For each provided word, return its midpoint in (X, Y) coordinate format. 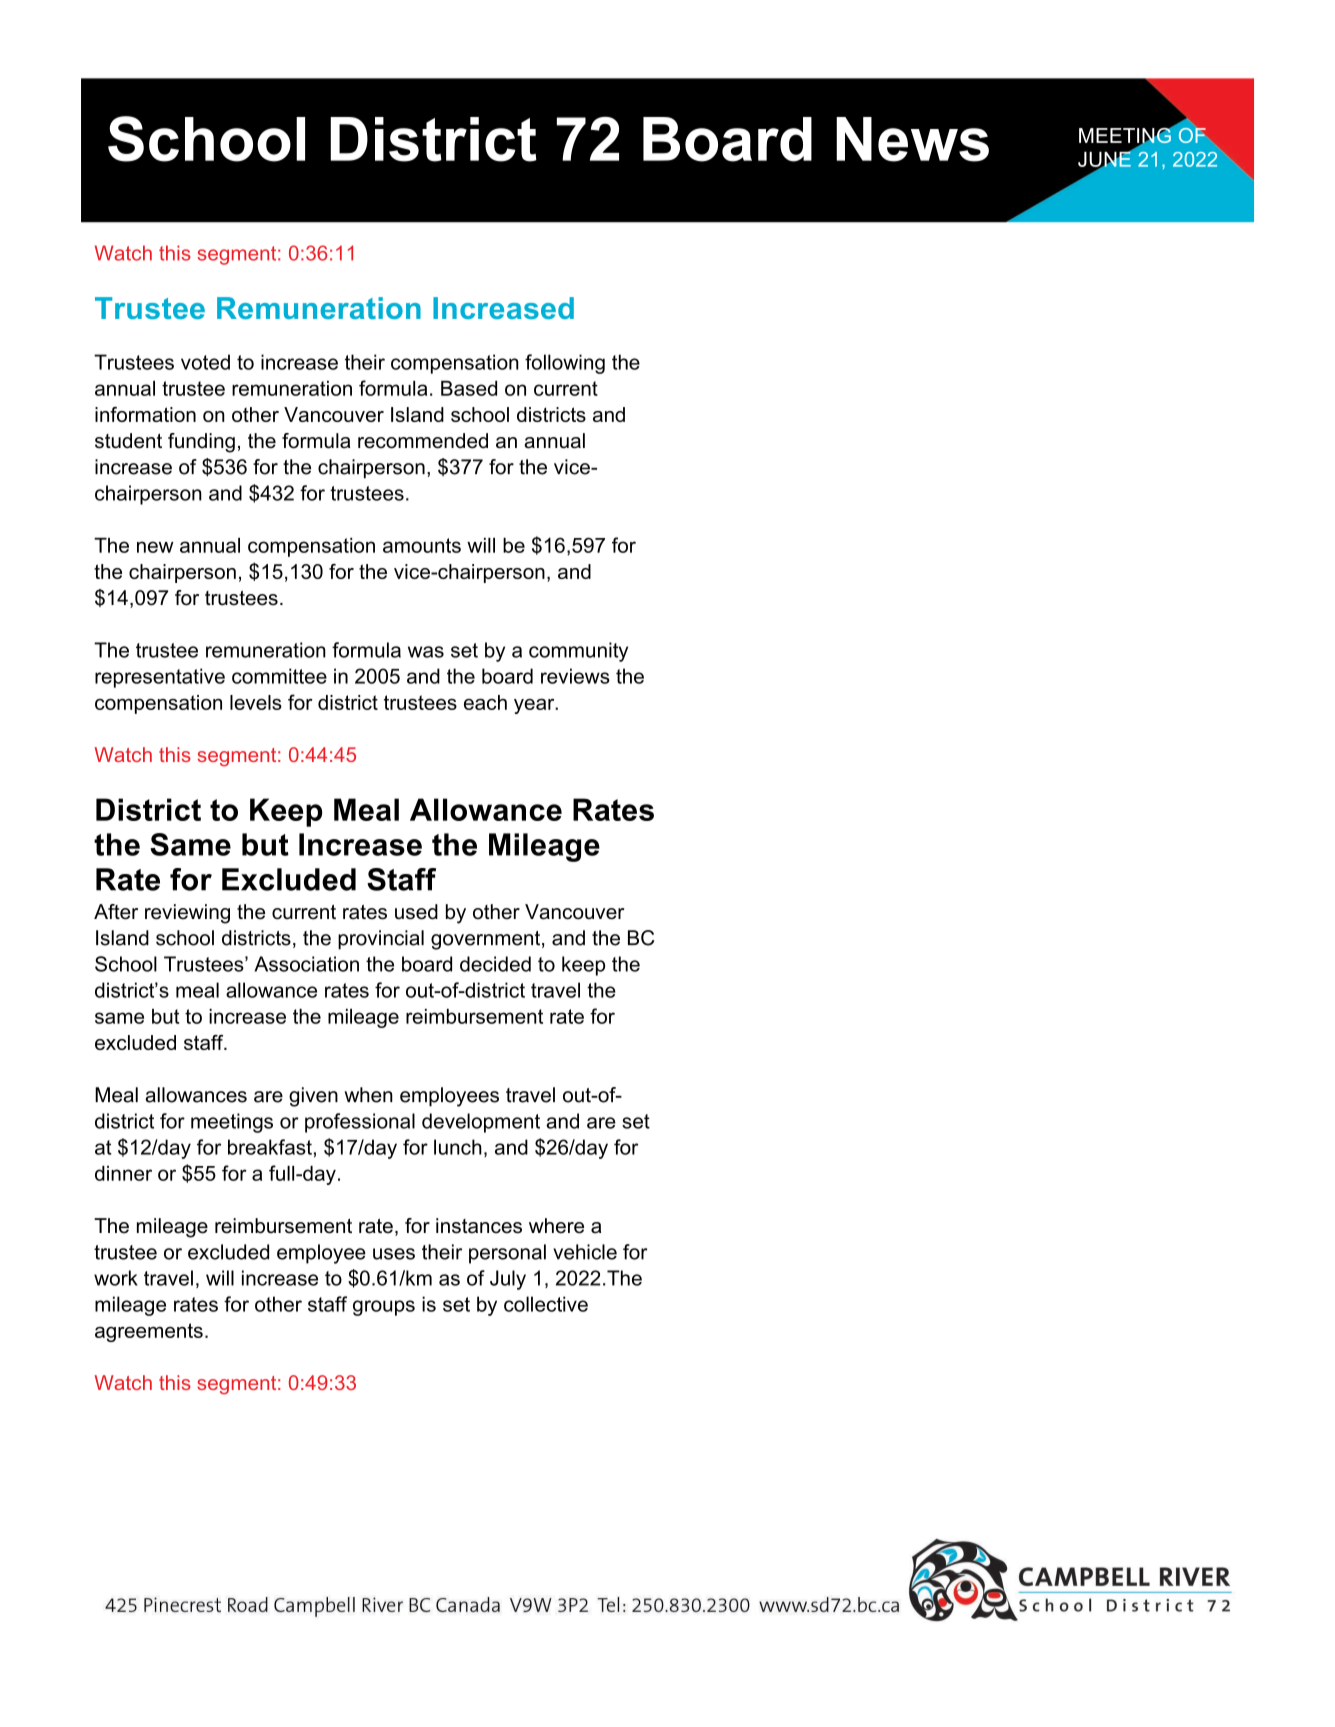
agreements (149, 1332)
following (565, 364)
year (535, 706)
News (912, 139)
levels (256, 702)
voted (205, 362)
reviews (575, 676)
